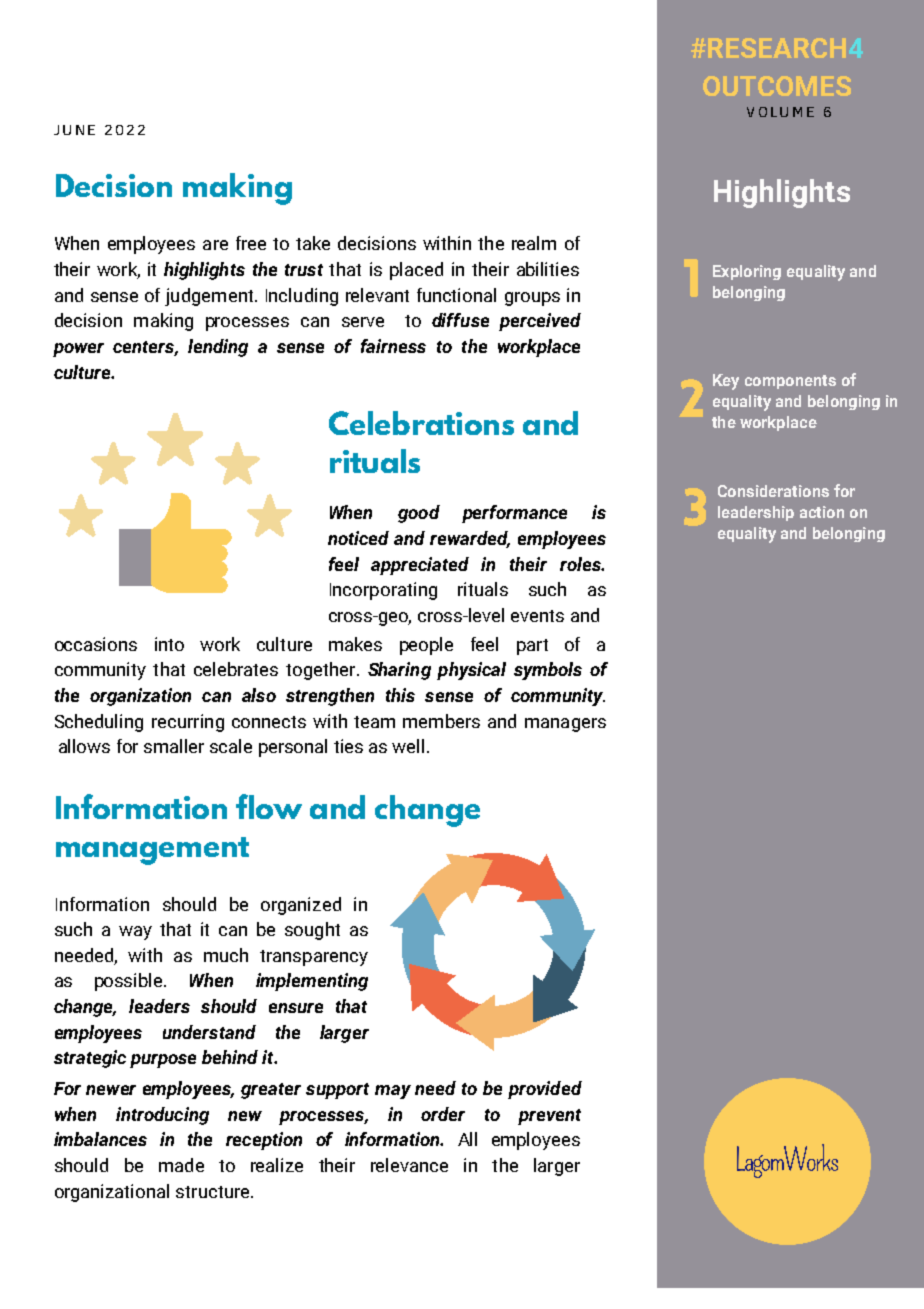 This image has width=924, height=1309. What do you see at coordinates (218, 348) in the image?
I see `lending` at bounding box center [218, 348].
